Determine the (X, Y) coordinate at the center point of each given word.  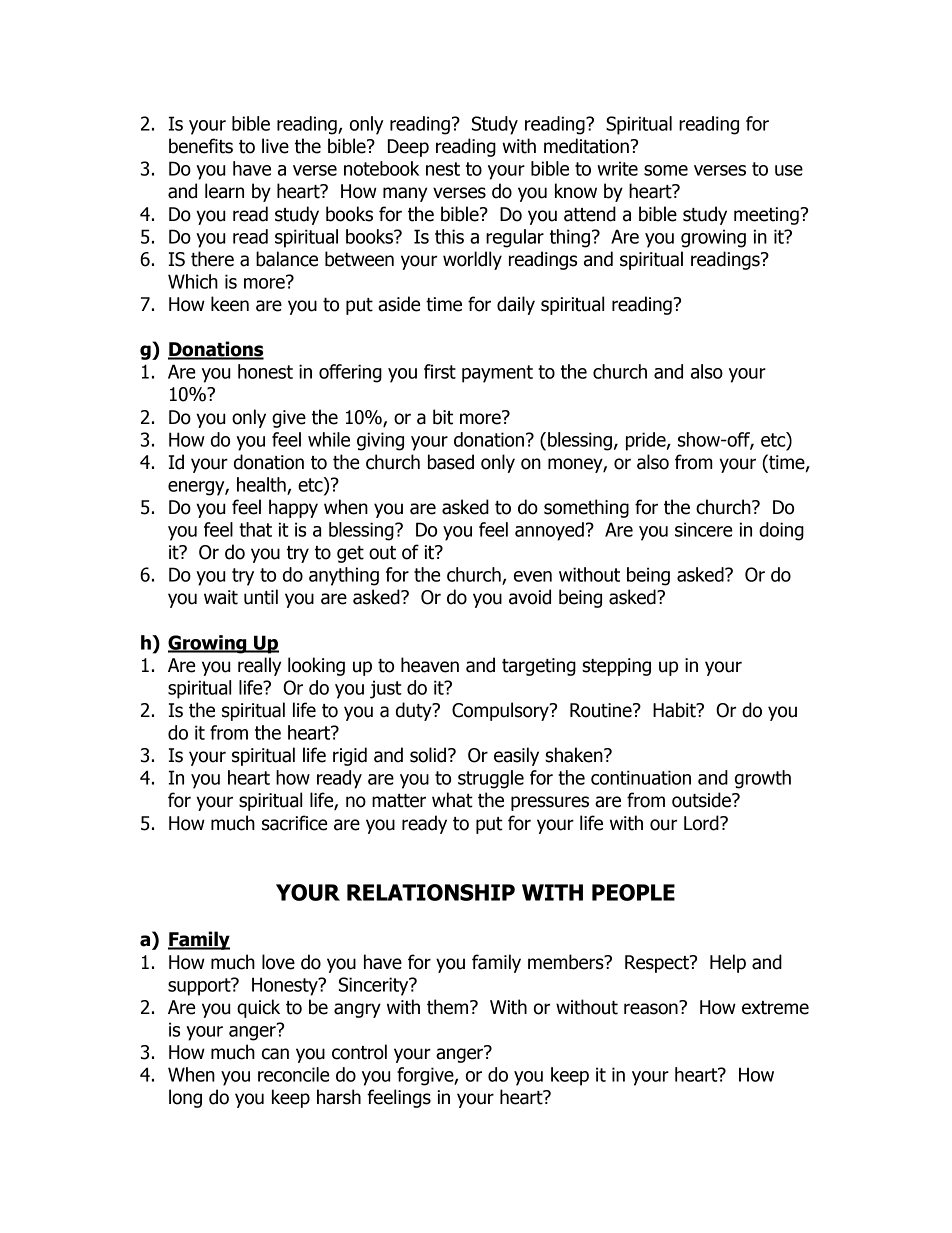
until (261, 597)
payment (497, 374)
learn (224, 191)
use (789, 170)
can (275, 1054)
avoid (530, 597)
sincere (703, 529)
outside (702, 800)
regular (515, 238)
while (329, 439)
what (452, 800)
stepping (616, 667)
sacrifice (294, 823)
